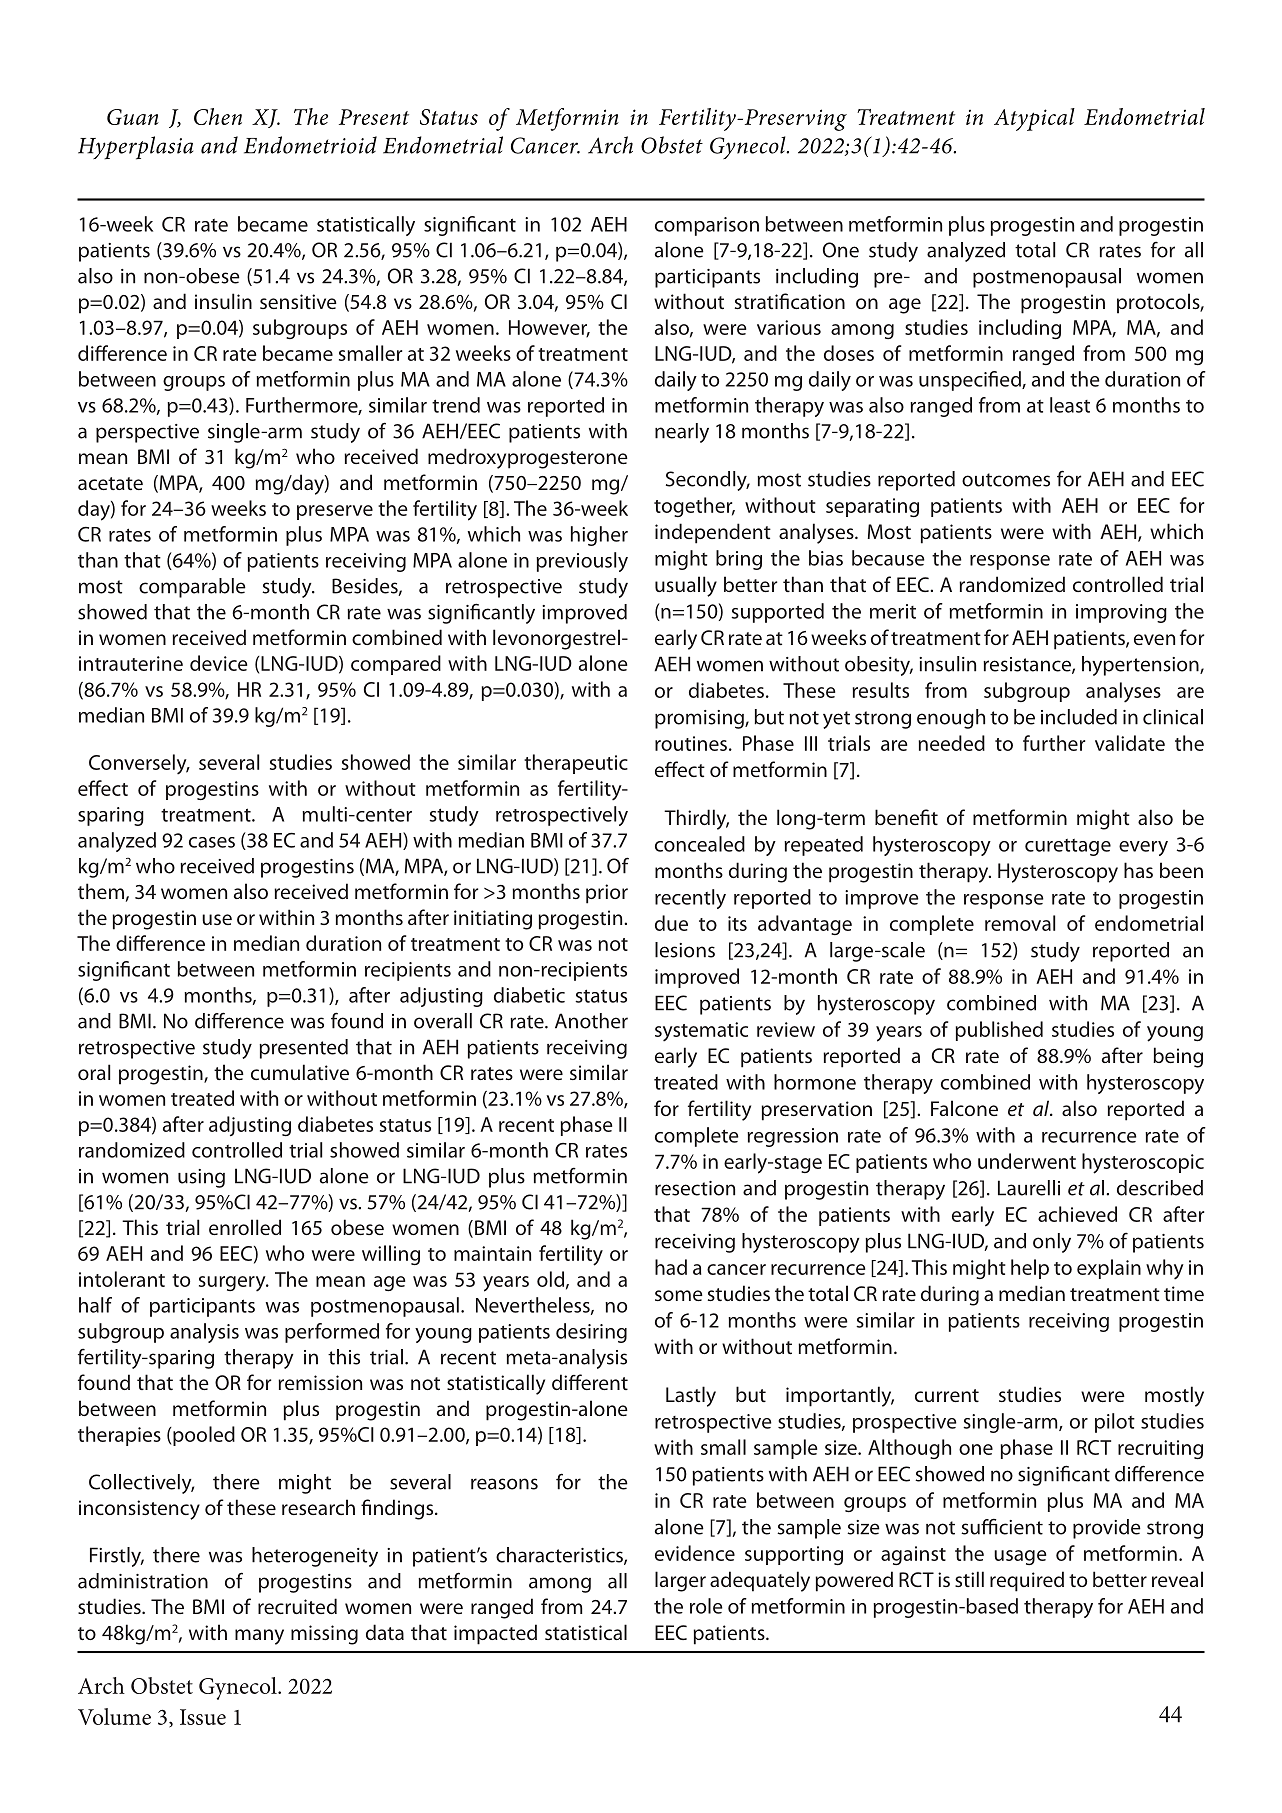  Describe the element at coordinates (192, 588) in the image. I see `comparable` at that location.
